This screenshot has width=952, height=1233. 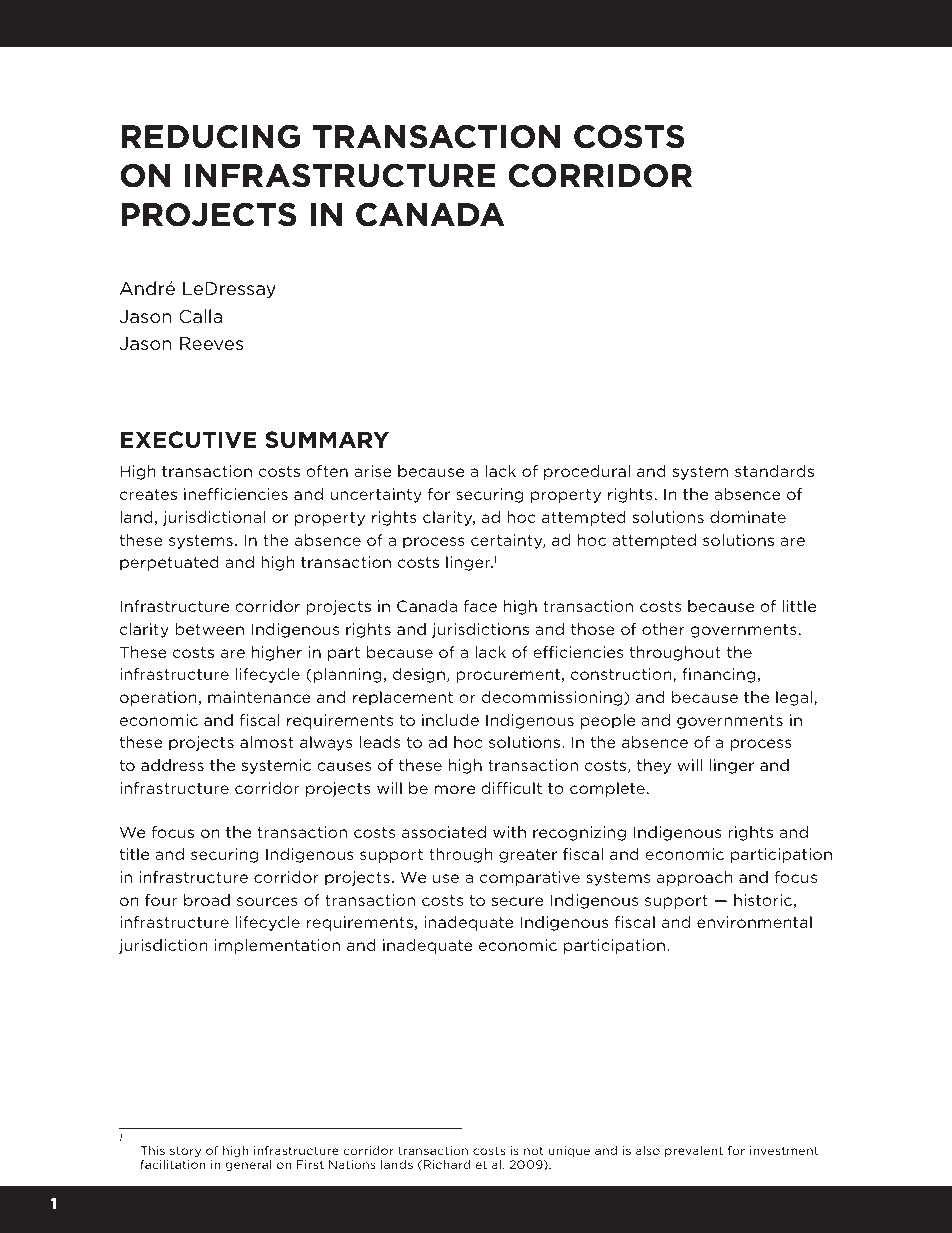 I want to click on story, so click(x=185, y=1151).
